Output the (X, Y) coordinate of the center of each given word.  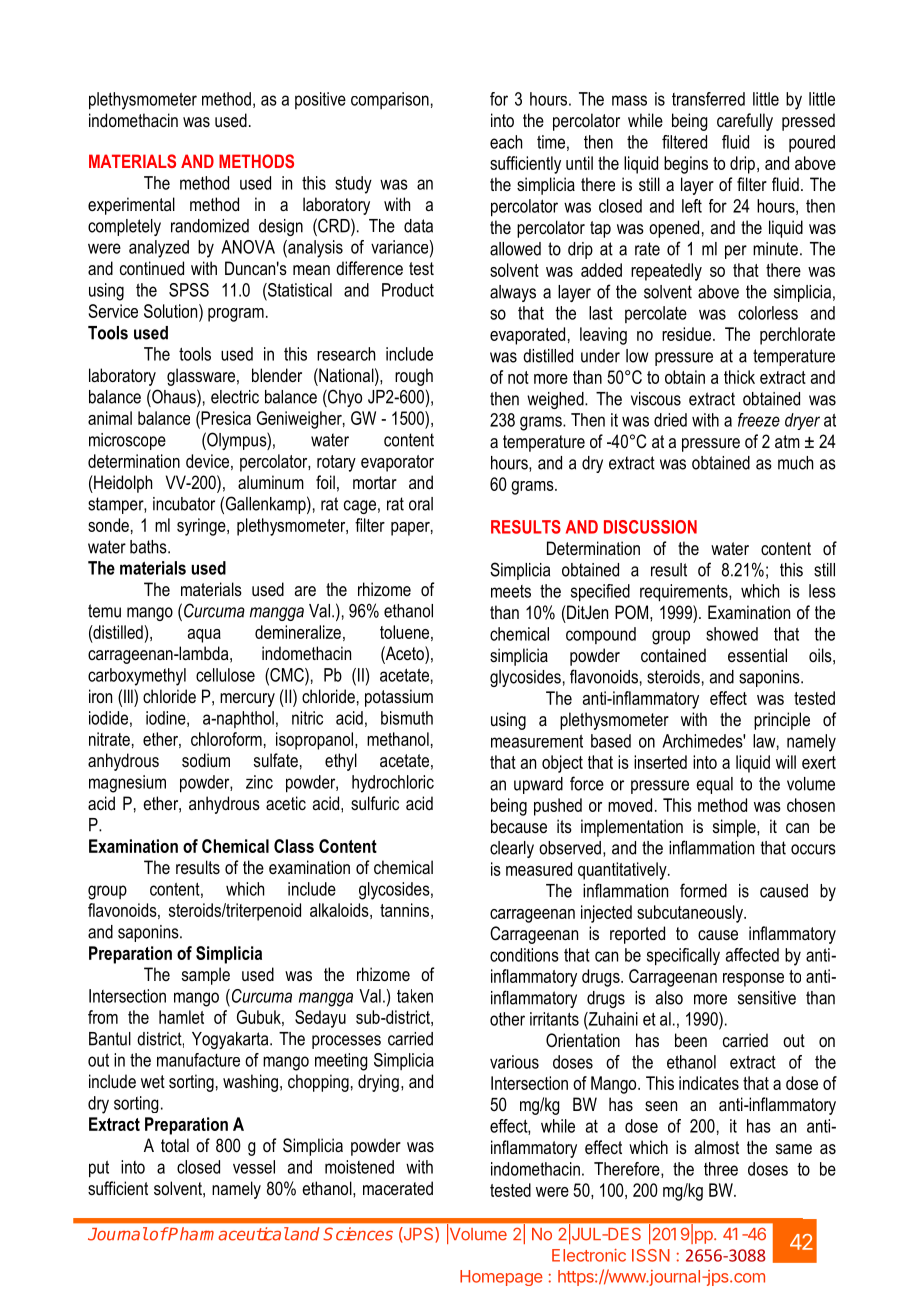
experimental (131, 206)
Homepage (501, 1278)
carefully (745, 122)
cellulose (225, 675)
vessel (254, 1167)
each (506, 142)
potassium (399, 698)
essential (757, 655)
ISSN (651, 1255)
